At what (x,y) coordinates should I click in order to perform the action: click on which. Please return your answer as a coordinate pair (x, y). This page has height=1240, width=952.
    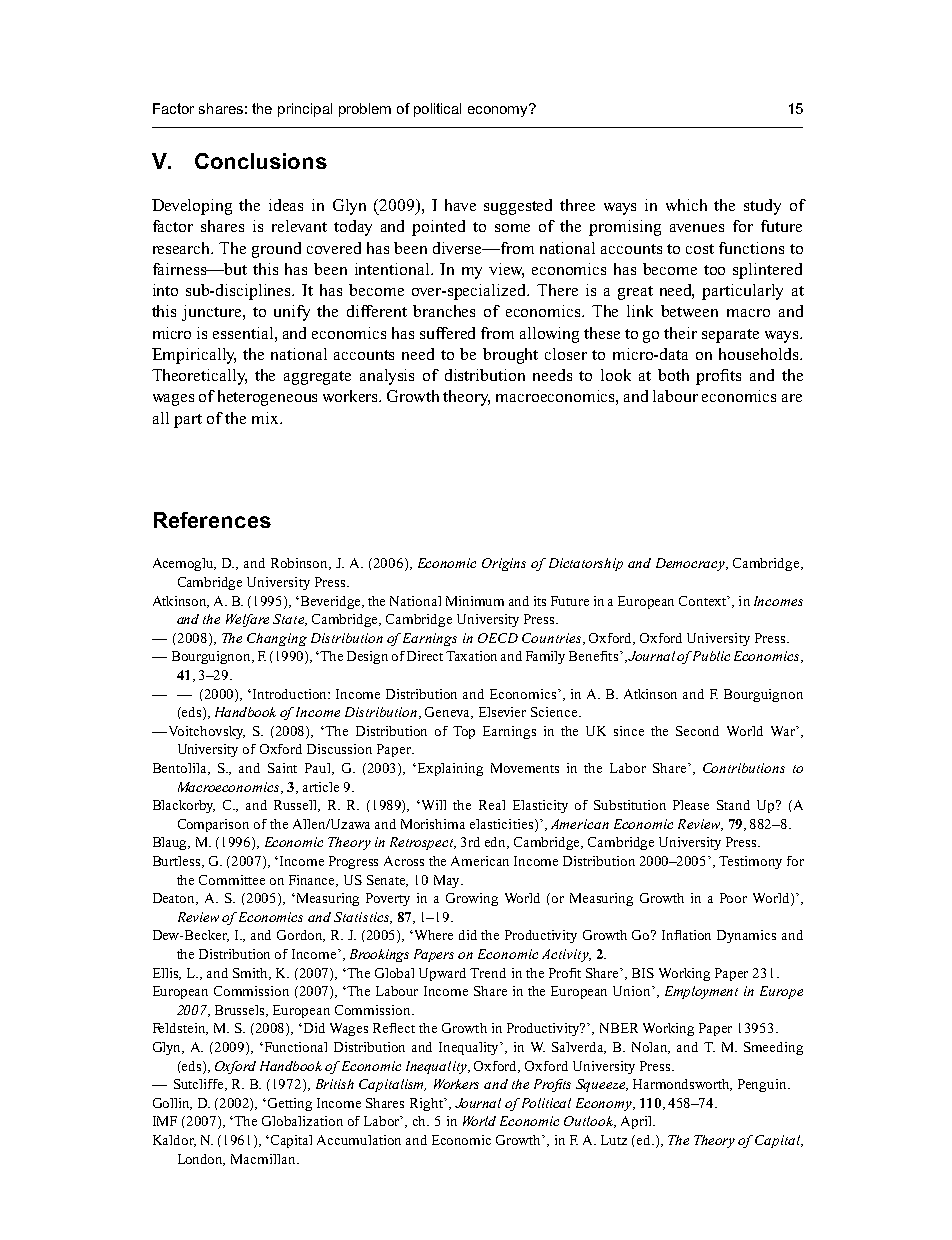
    Looking at the image, I should click on (686, 205).
